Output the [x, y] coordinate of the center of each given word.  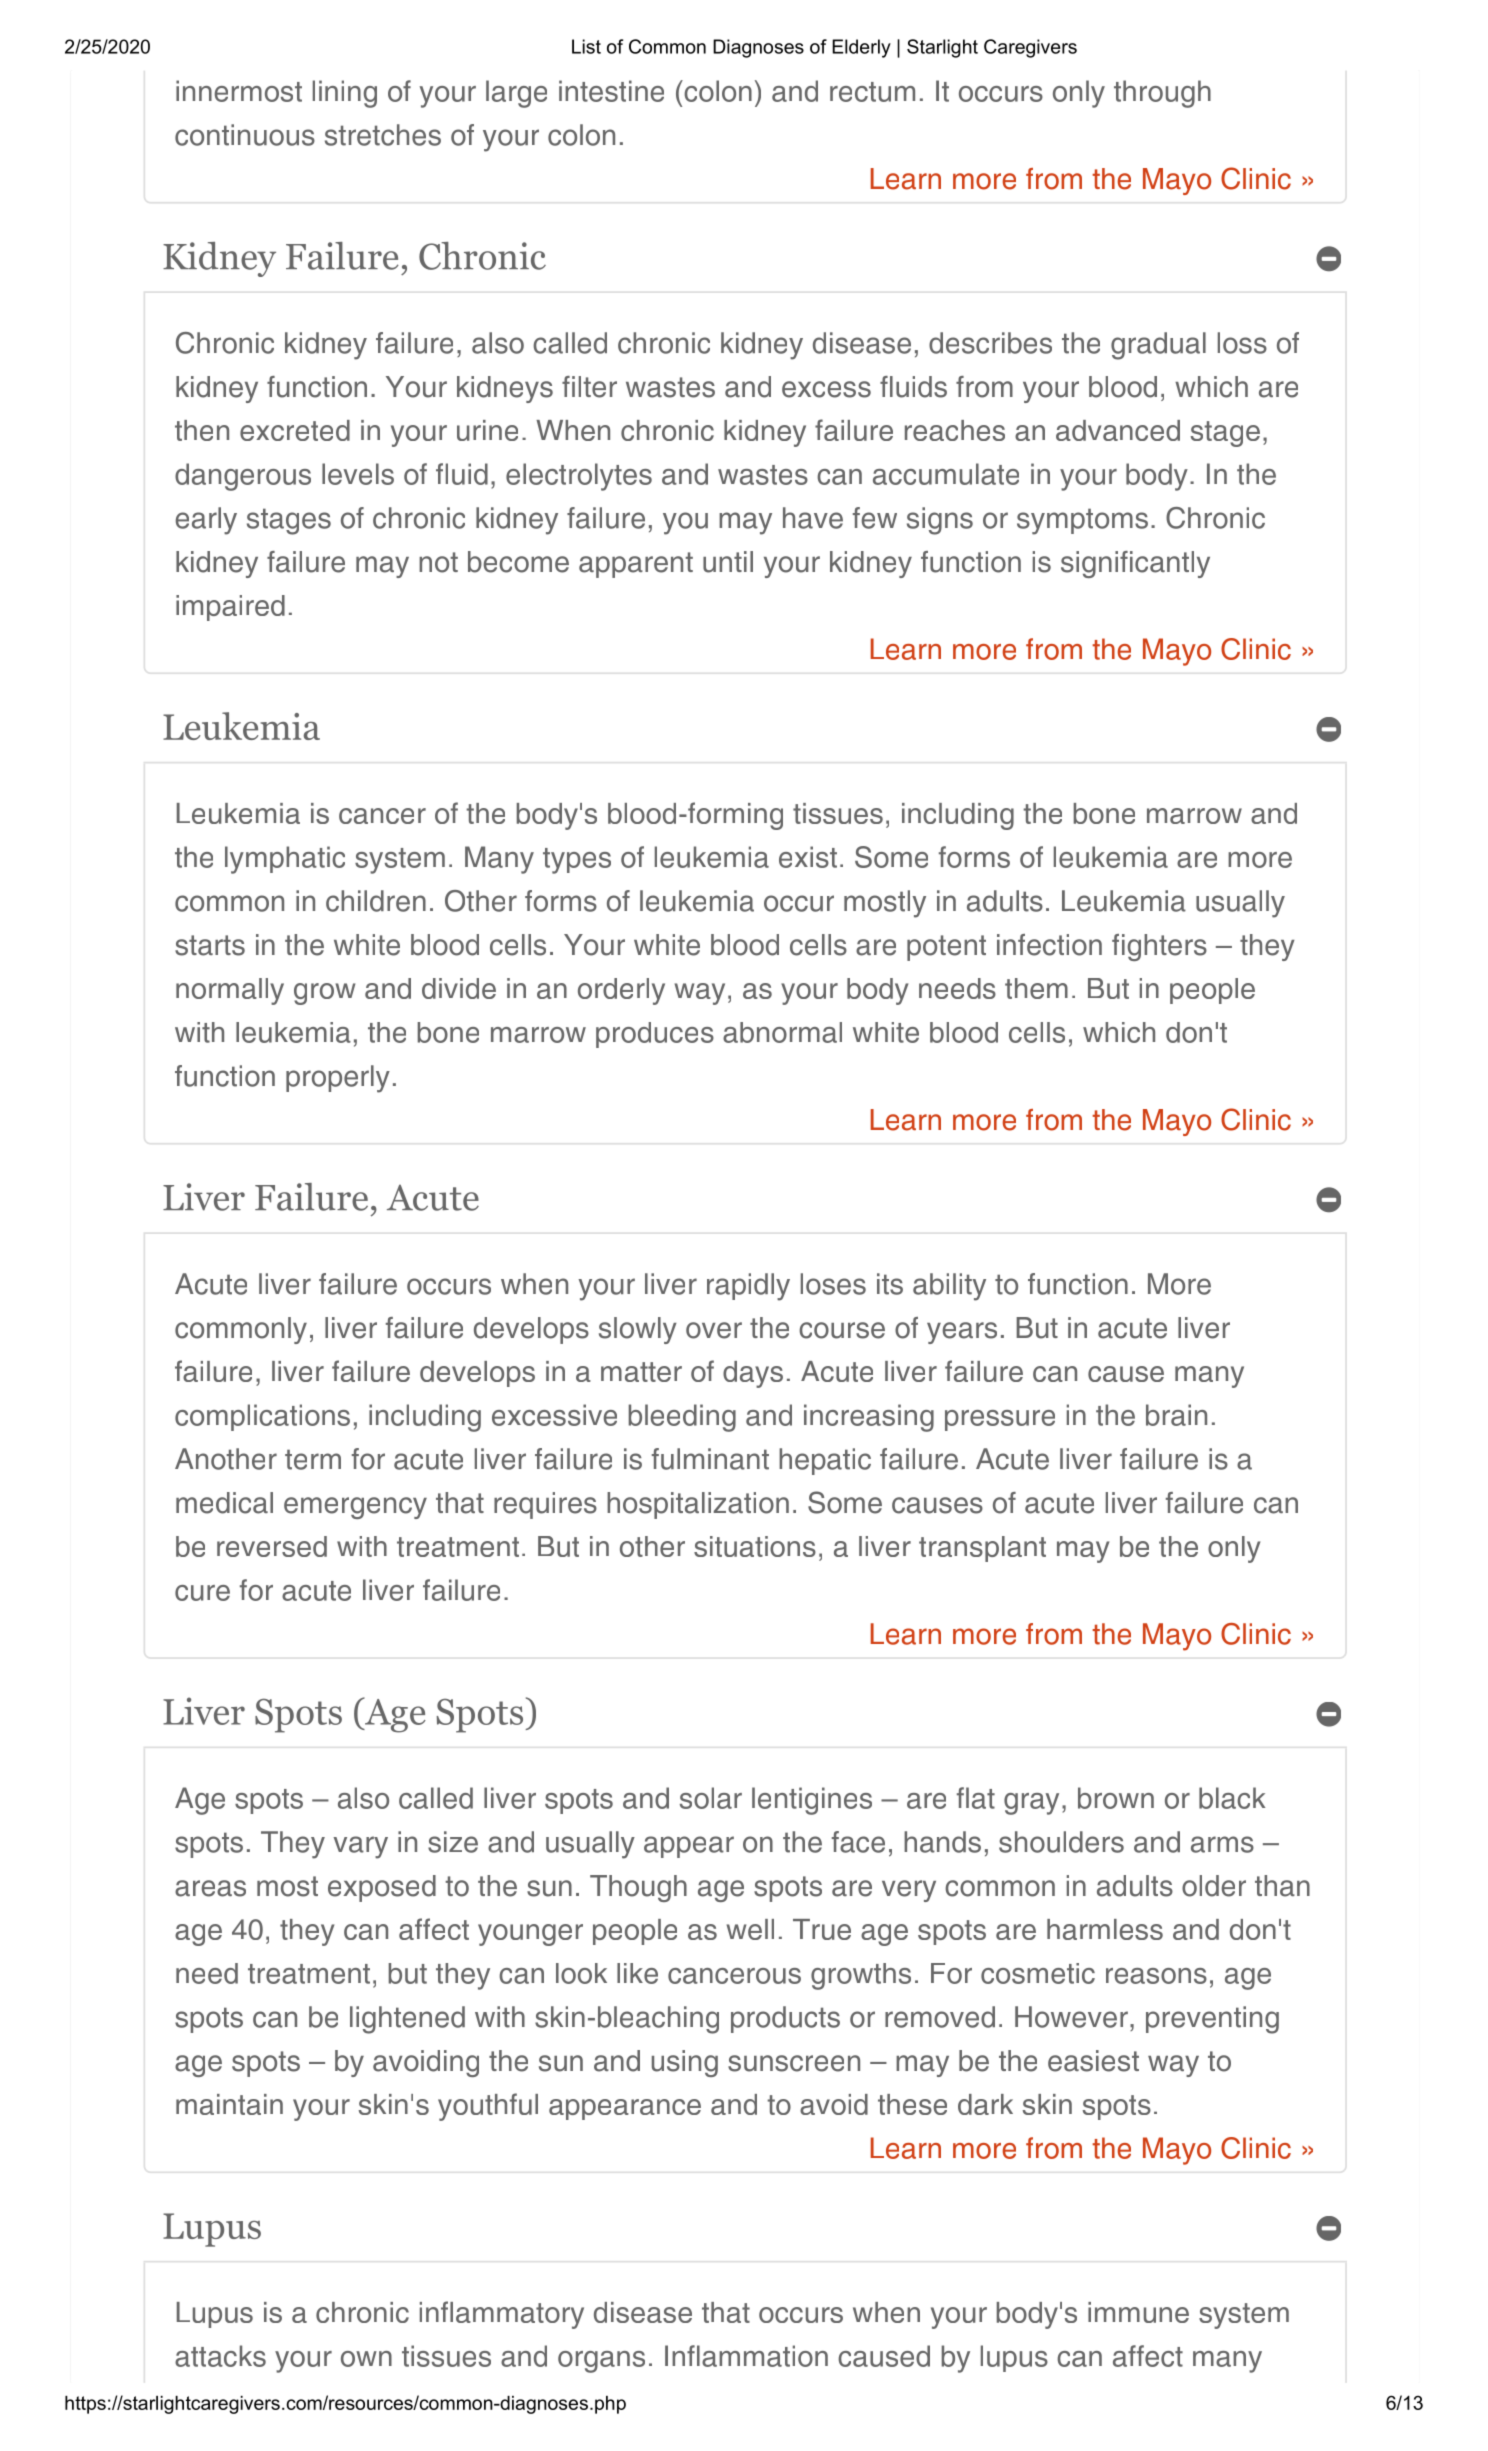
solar [711, 1798]
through [1162, 94]
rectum [872, 92]
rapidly [748, 1287]
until [728, 562]
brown [1116, 1798]
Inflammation [746, 2356]
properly [338, 1079]
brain [1176, 1415]
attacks [220, 2356]
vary [360, 1847]
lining [345, 94]
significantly [1135, 564]
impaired [230, 608]
